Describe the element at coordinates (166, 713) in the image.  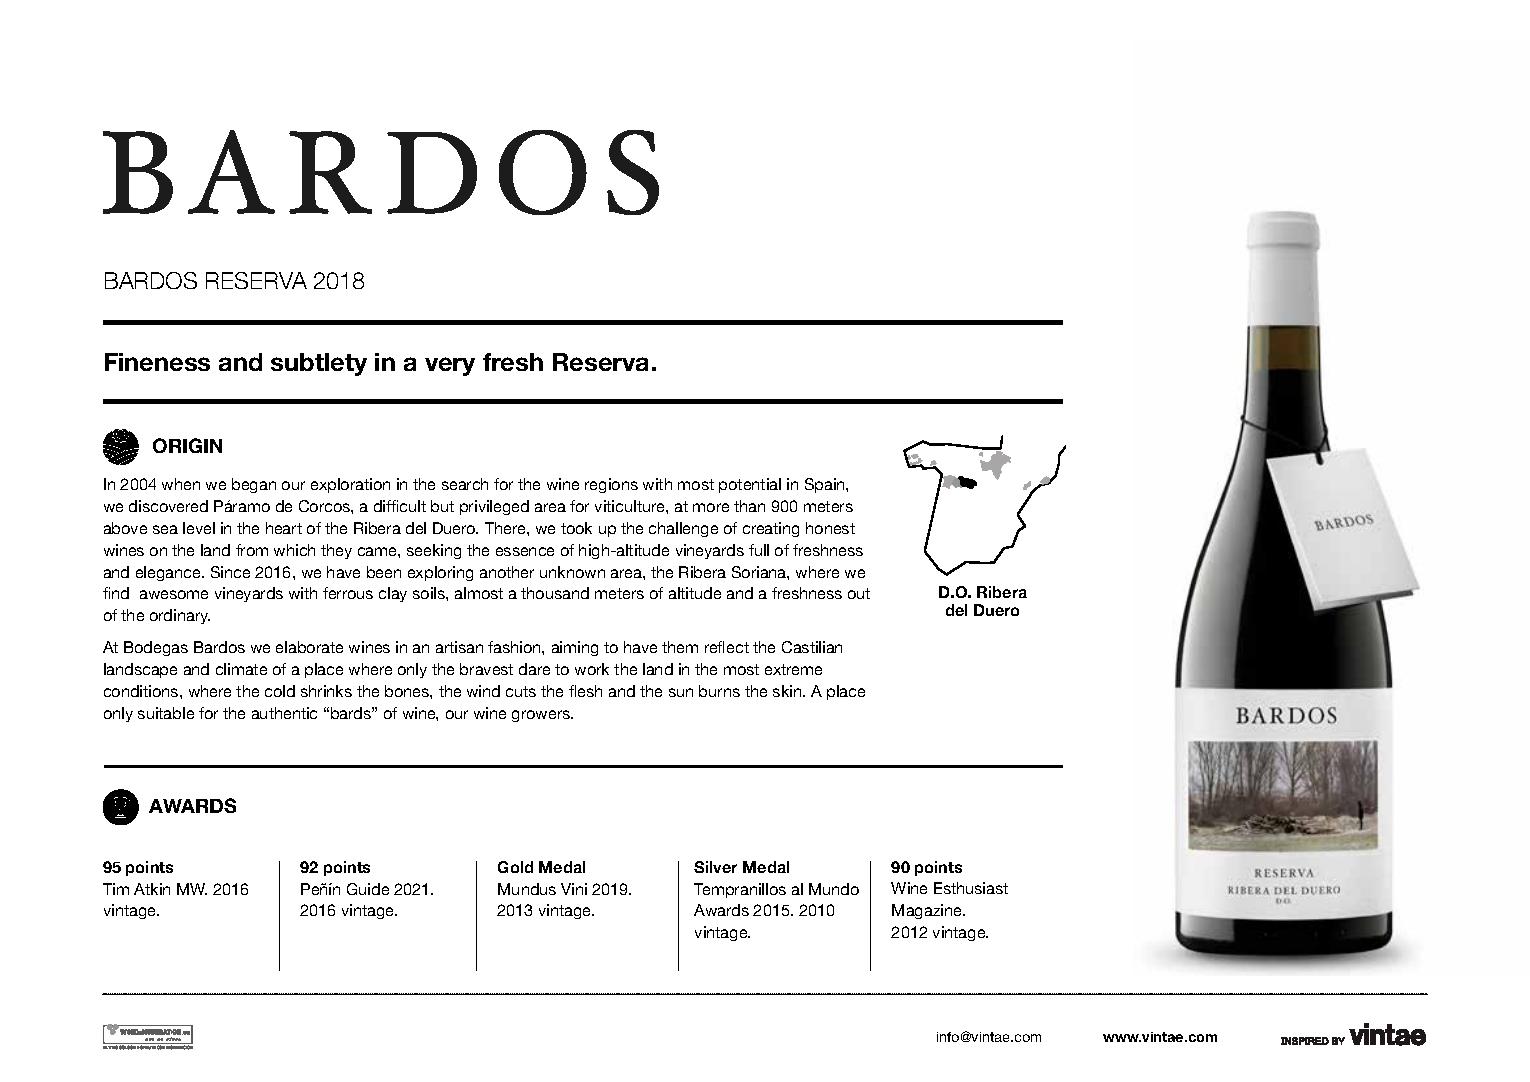
I see `suitable` at that location.
